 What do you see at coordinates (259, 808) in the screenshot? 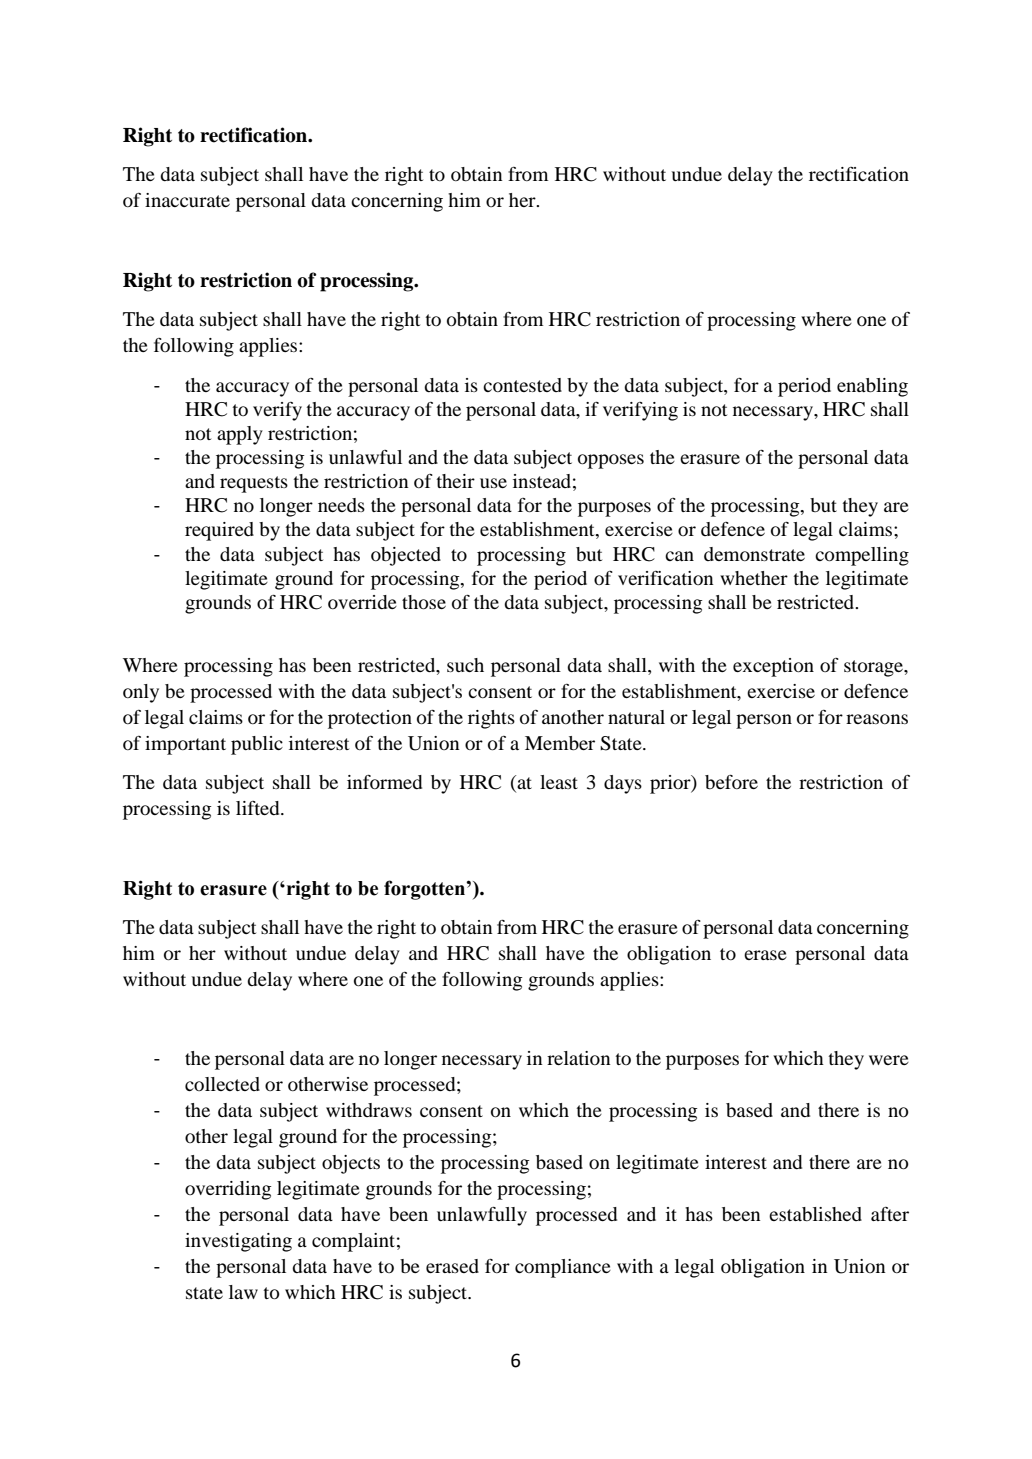
I see `lifted` at bounding box center [259, 808].
